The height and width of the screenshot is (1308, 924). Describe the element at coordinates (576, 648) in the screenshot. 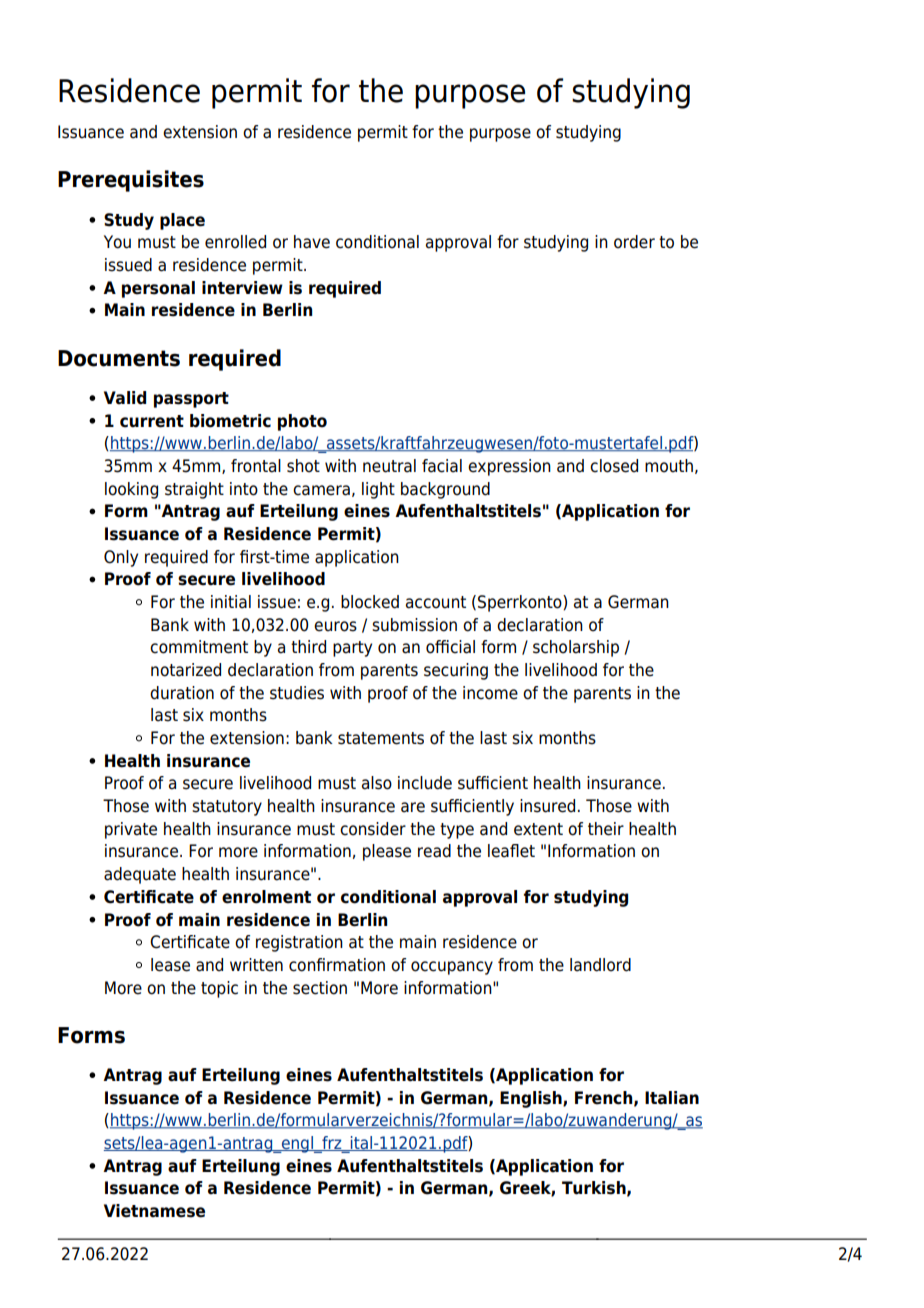

I see `scholarship` at that location.
